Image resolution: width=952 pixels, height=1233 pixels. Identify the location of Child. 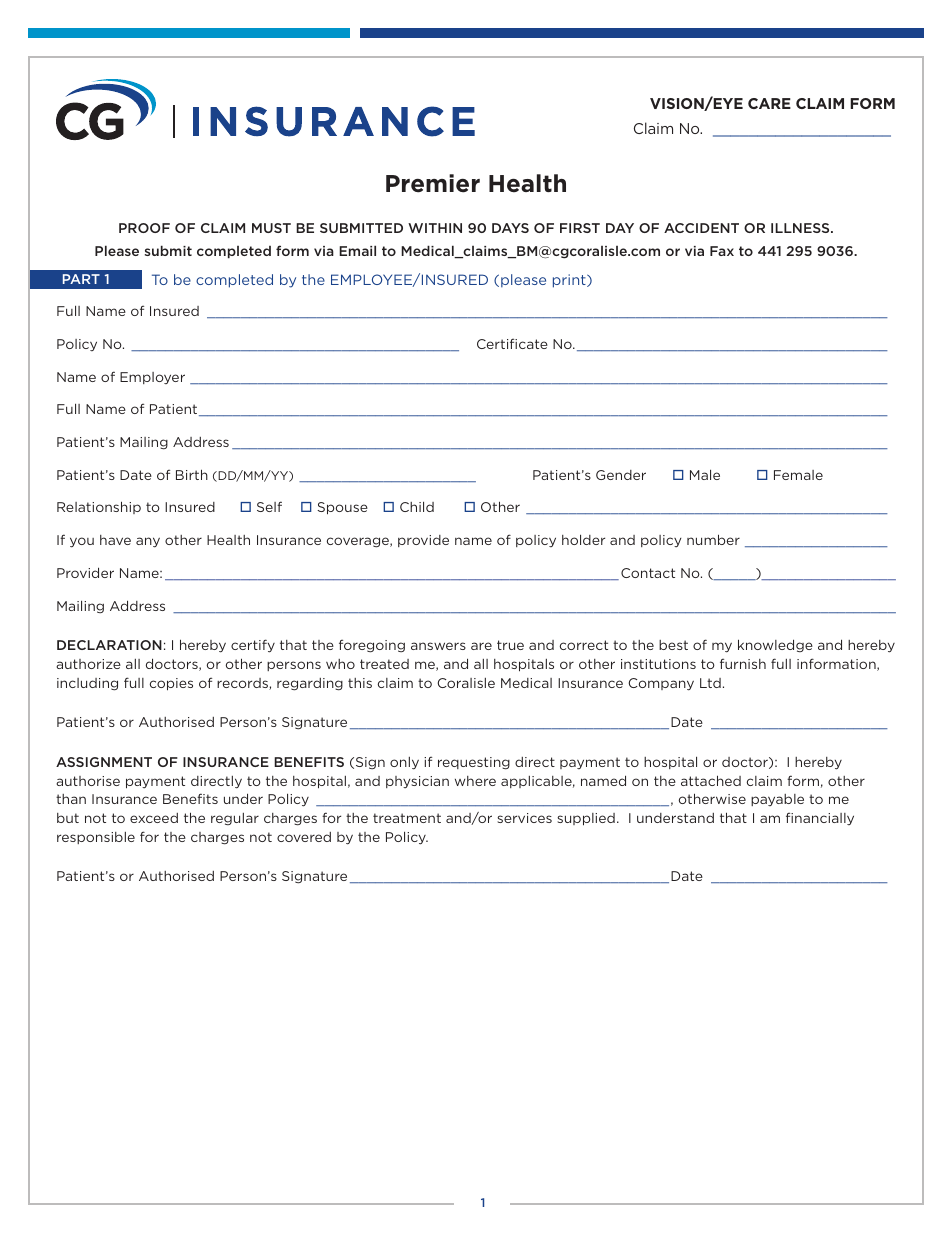
(417, 506).
